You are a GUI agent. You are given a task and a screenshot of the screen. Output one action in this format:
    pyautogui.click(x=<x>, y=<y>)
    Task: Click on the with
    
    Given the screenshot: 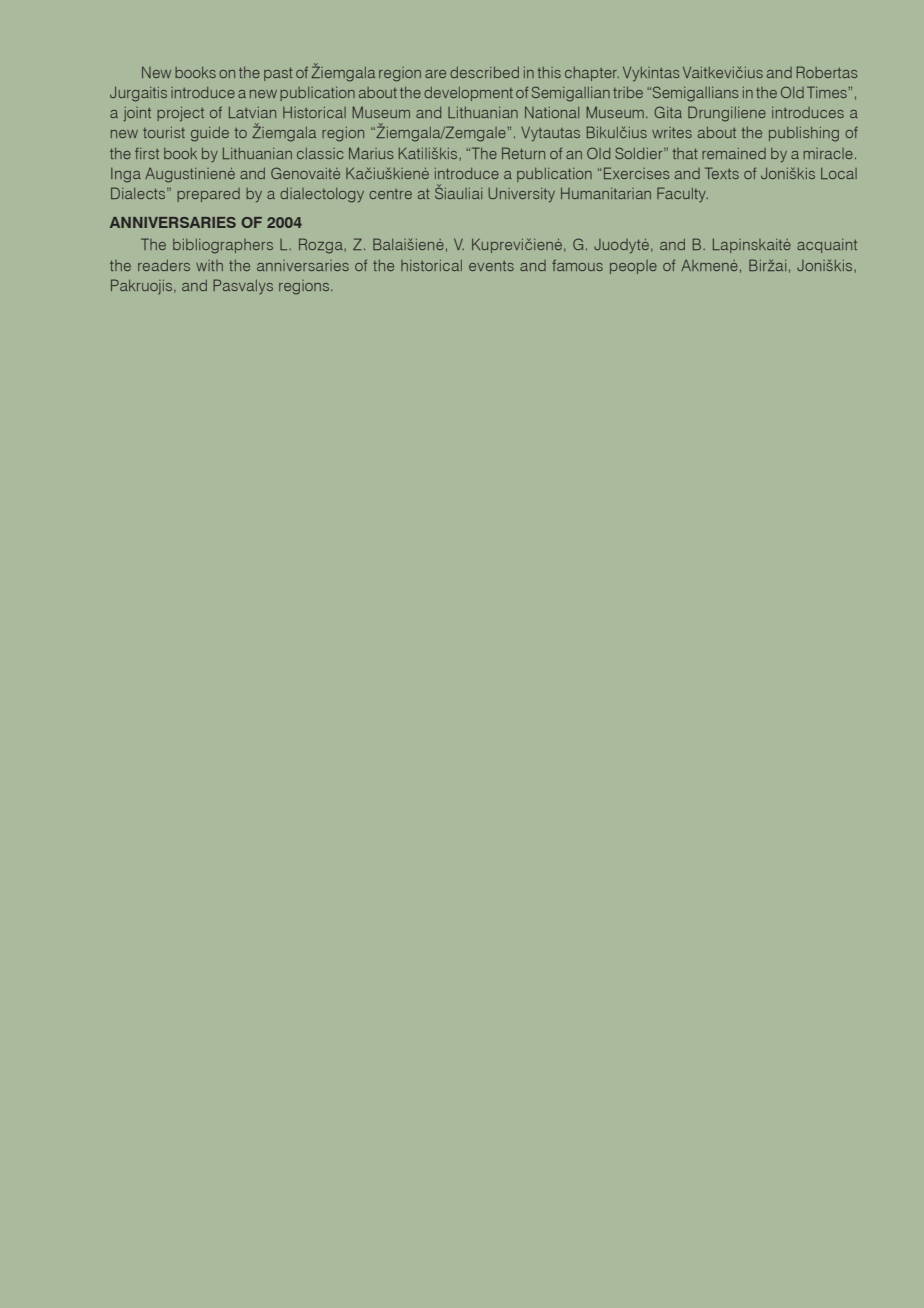 What is the action you would take?
    pyautogui.click(x=209, y=265)
